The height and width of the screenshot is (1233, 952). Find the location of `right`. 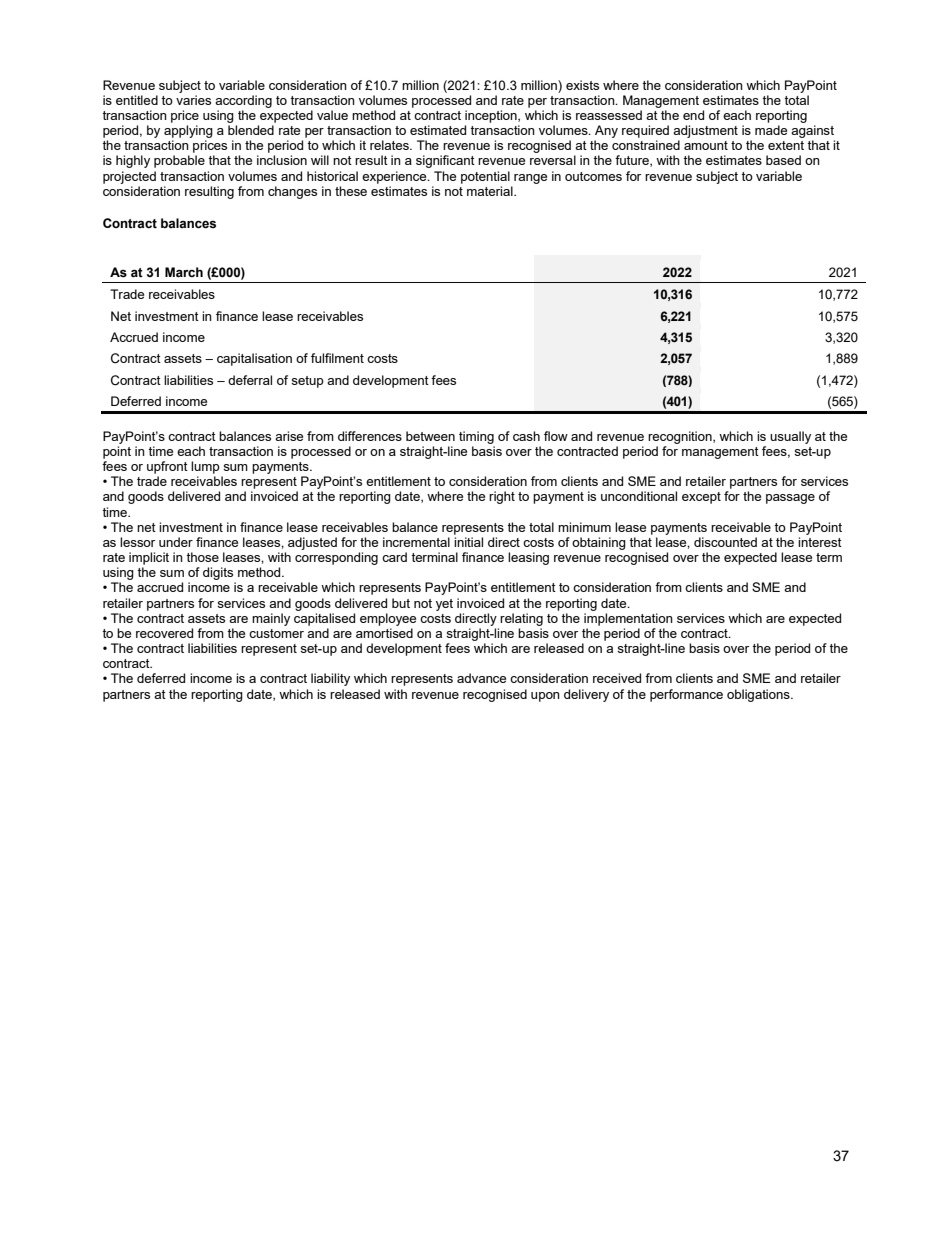

right is located at coordinates (502, 497).
